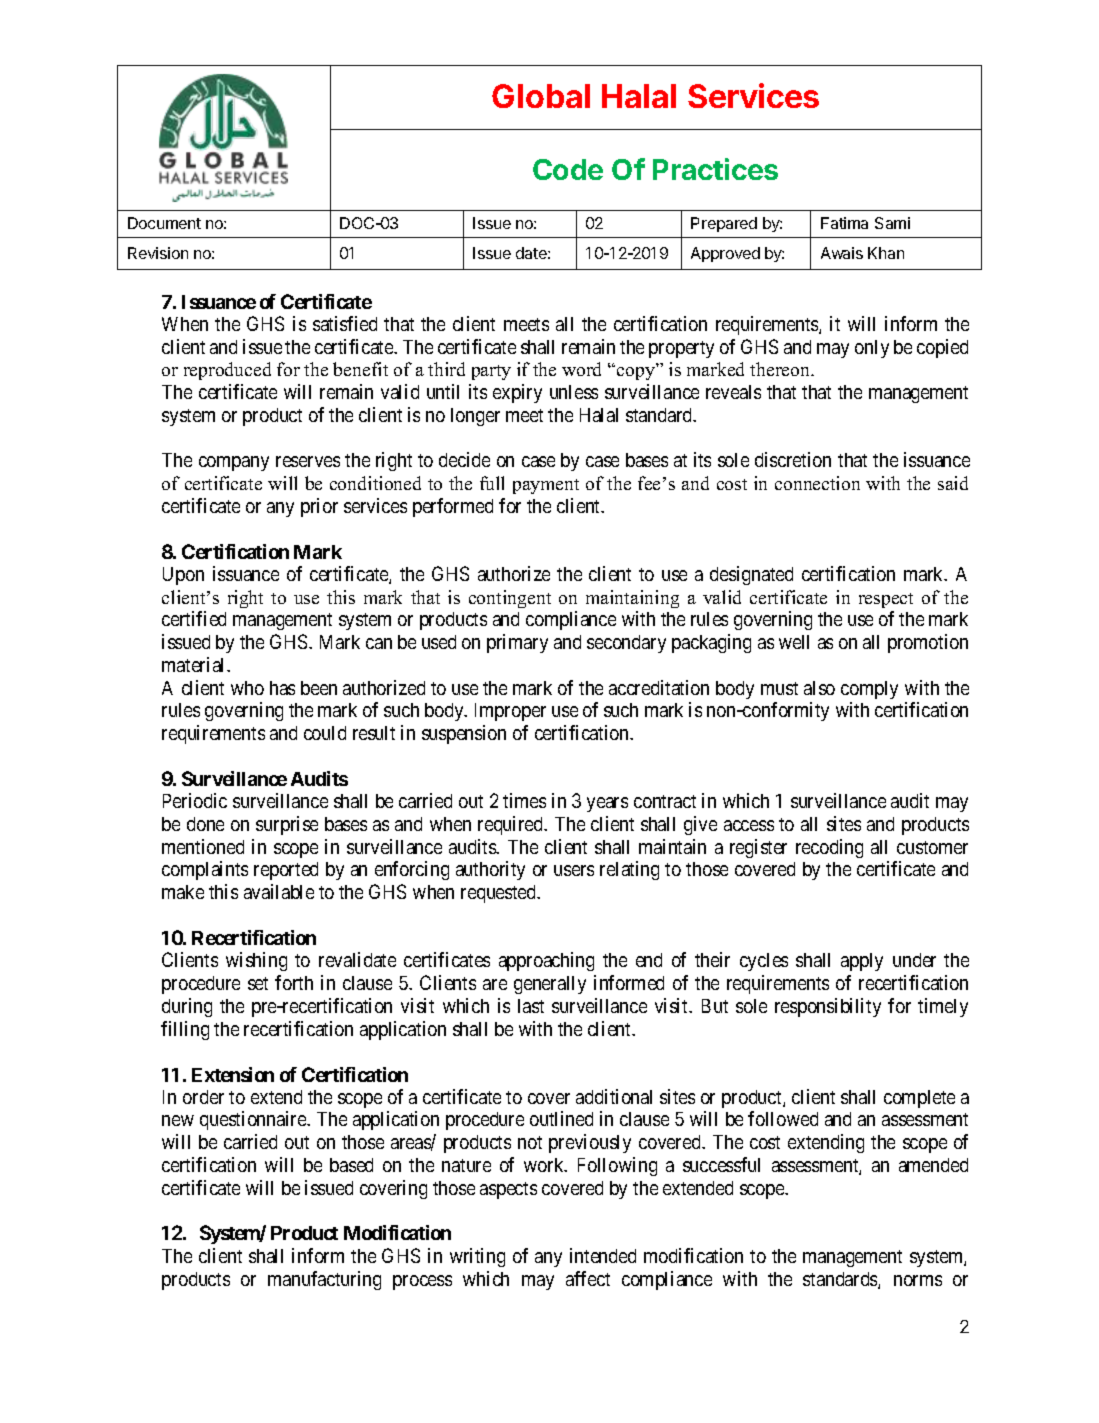 Image resolution: width=1099 pixels, height=1423 pixels. I want to click on Improper, so click(510, 712).
